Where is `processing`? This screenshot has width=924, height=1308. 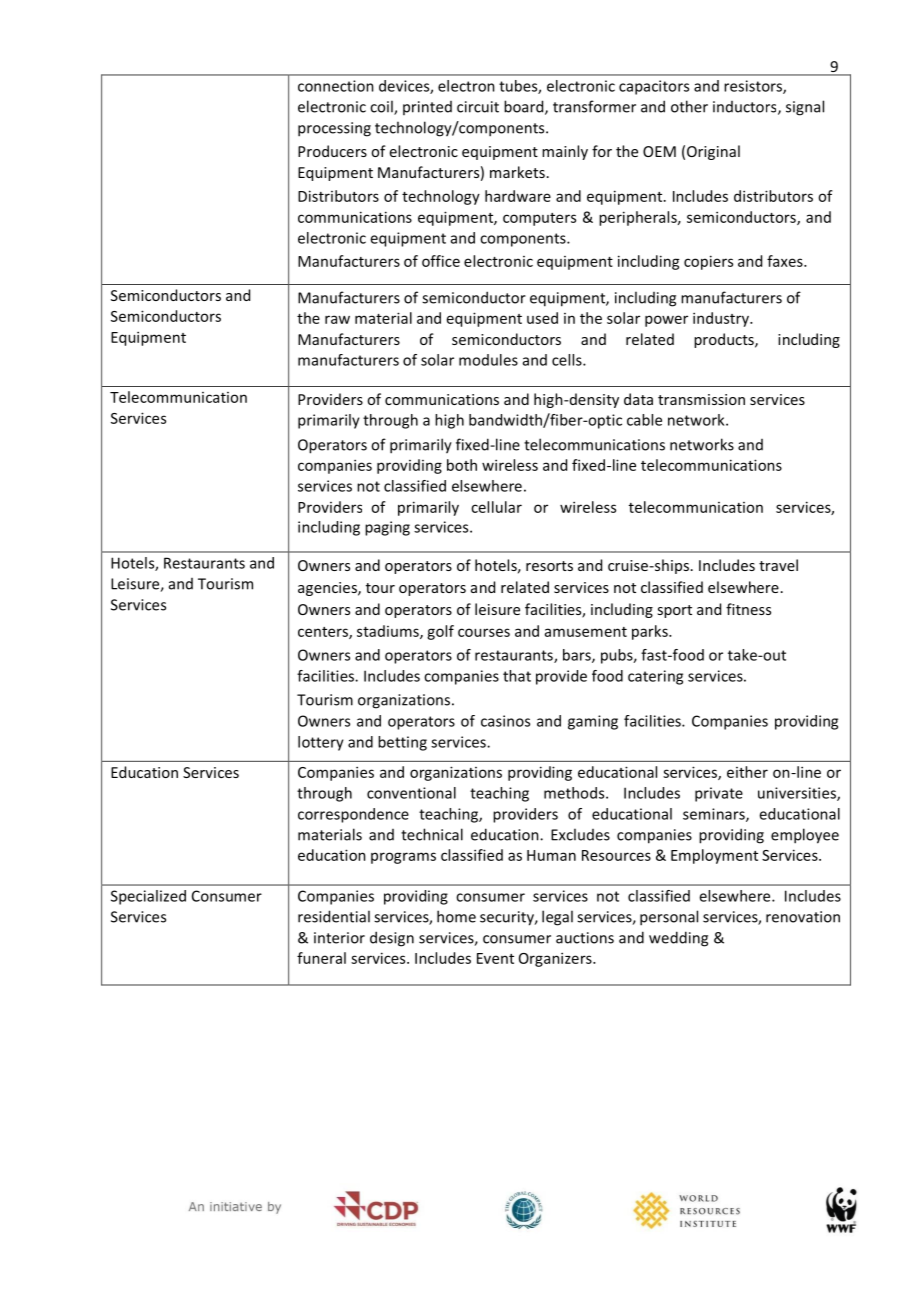 processing is located at coordinates (334, 129).
